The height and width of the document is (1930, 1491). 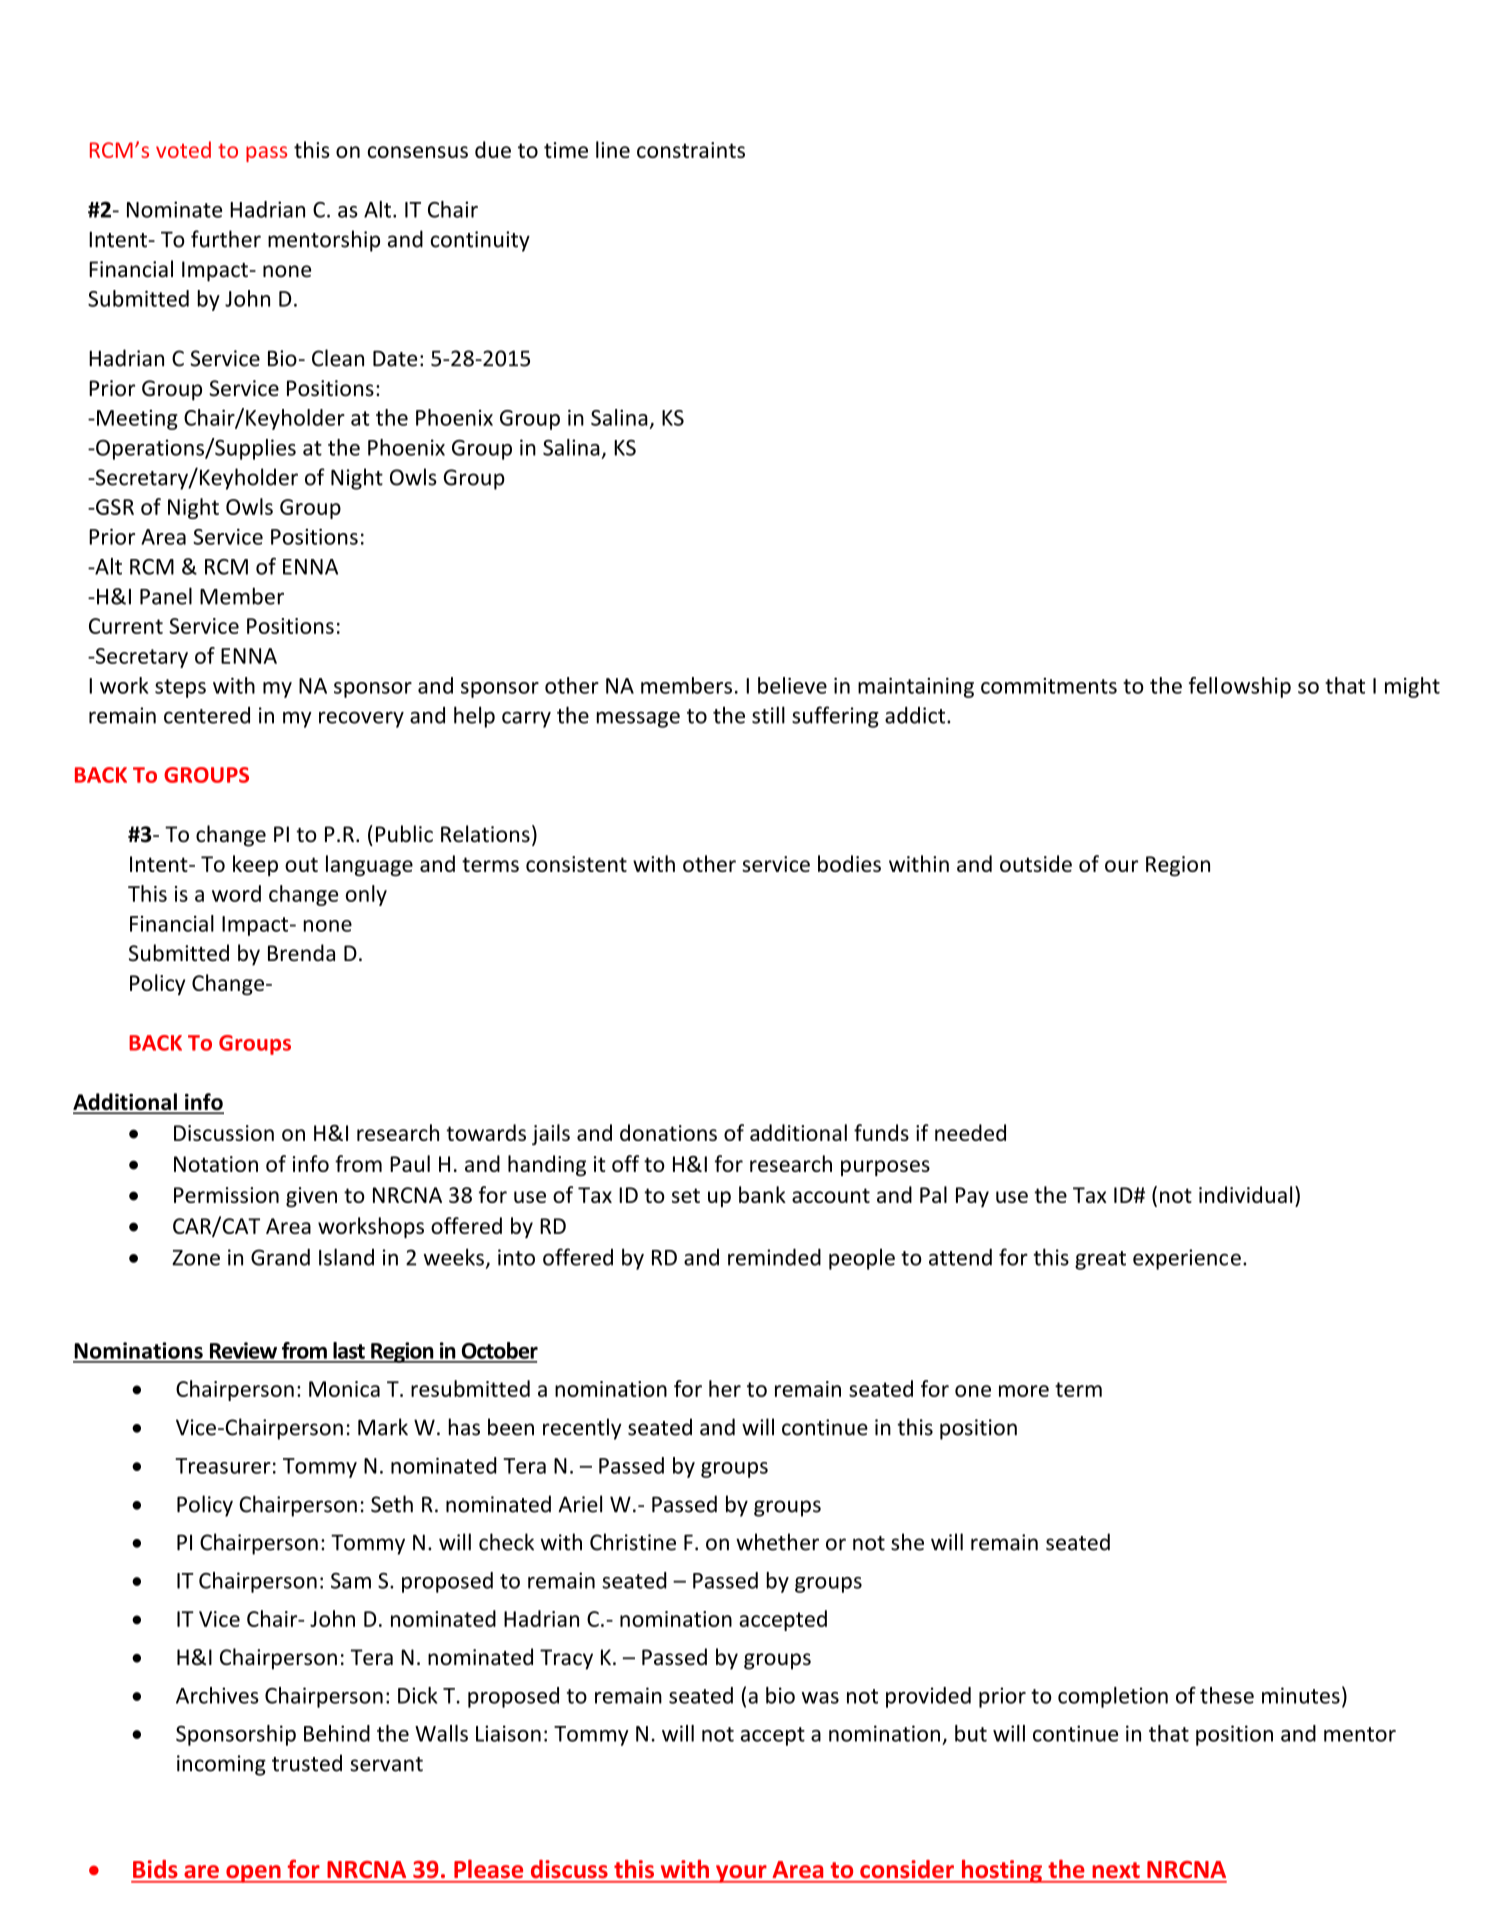 I want to click on your, so click(x=741, y=1874).
